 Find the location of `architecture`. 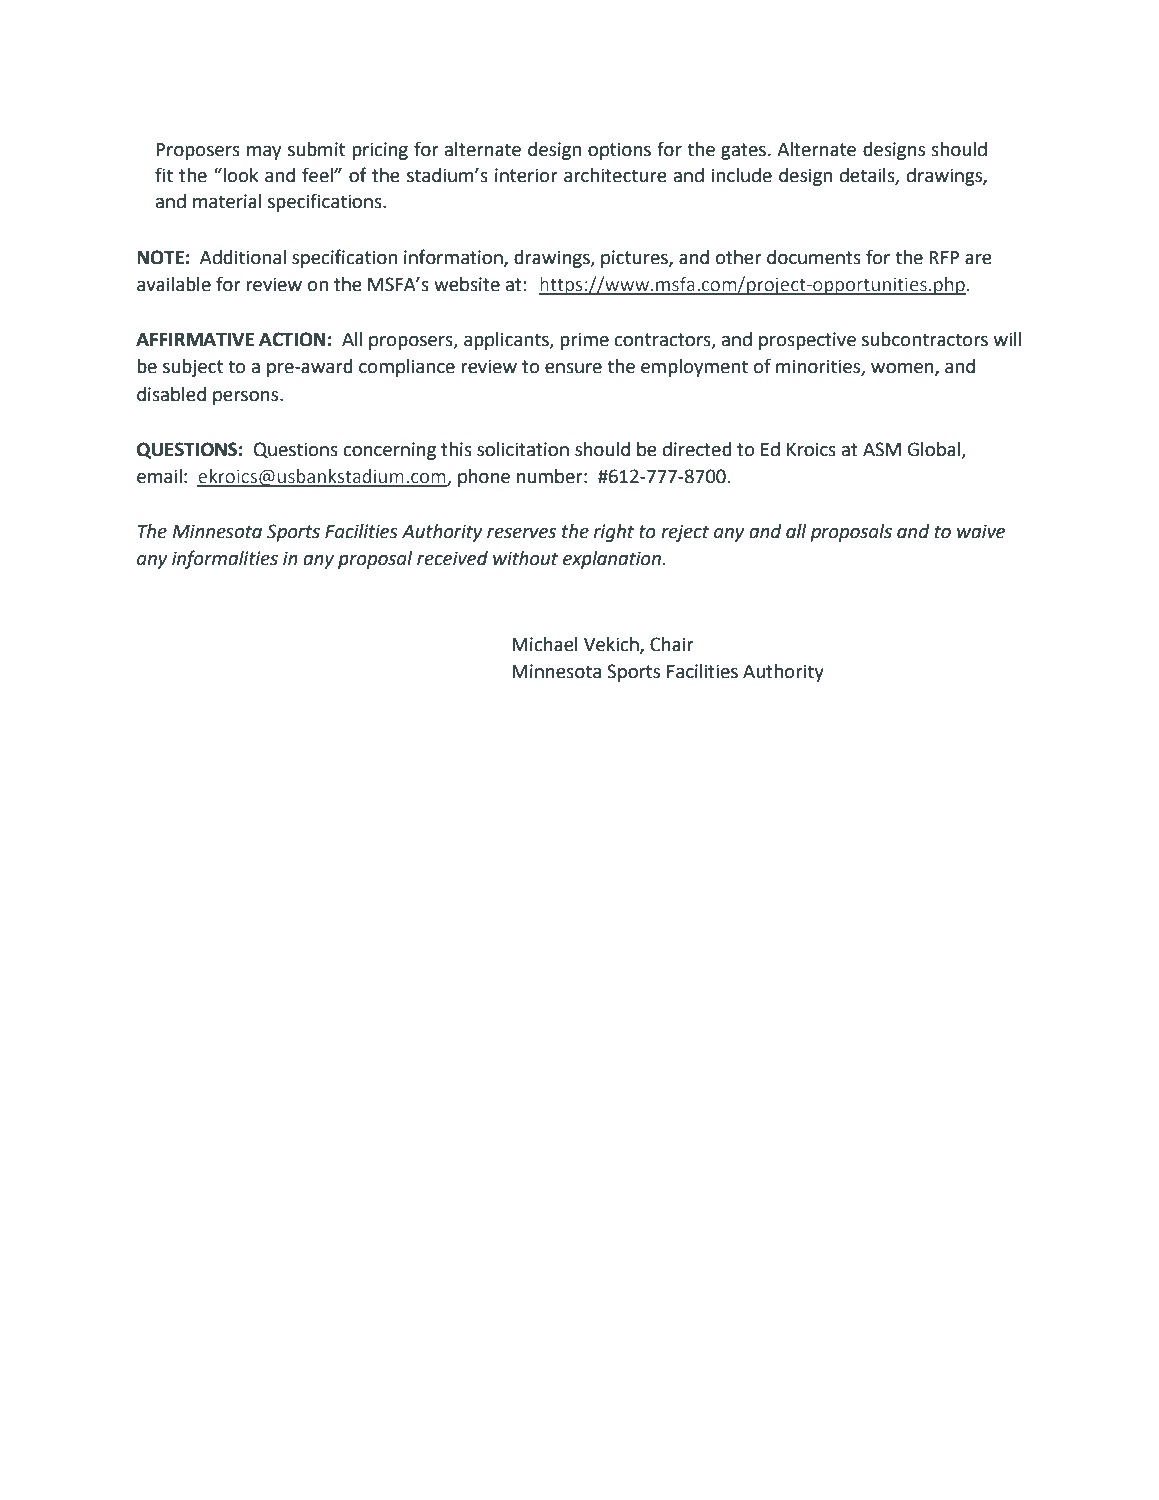

architecture is located at coordinates (615, 175).
